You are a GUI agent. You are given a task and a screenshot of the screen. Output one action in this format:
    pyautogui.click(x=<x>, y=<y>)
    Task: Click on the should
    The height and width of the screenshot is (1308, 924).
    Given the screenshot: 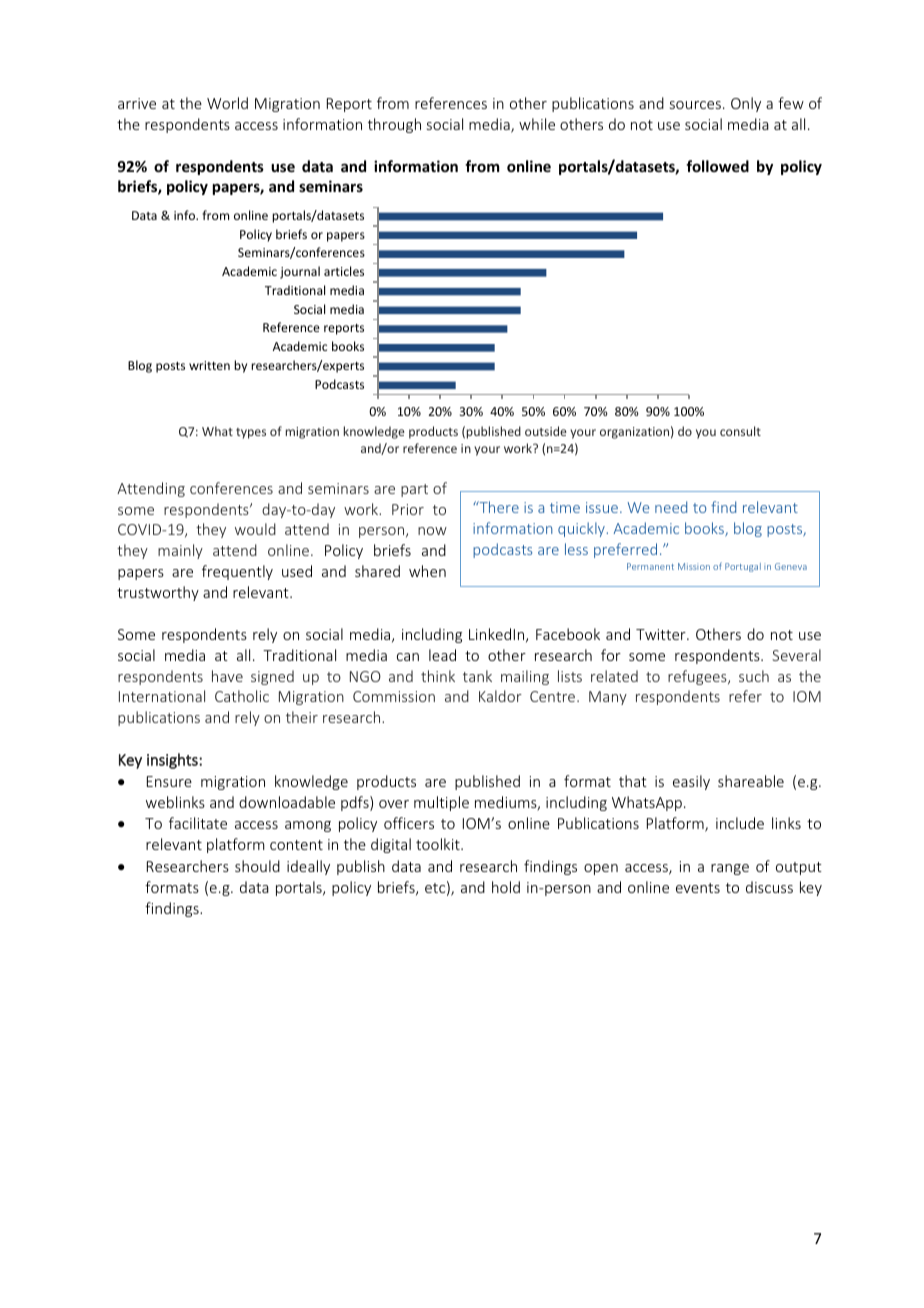 What is the action you would take?
    pyautogui.click(x=257, y=866)
